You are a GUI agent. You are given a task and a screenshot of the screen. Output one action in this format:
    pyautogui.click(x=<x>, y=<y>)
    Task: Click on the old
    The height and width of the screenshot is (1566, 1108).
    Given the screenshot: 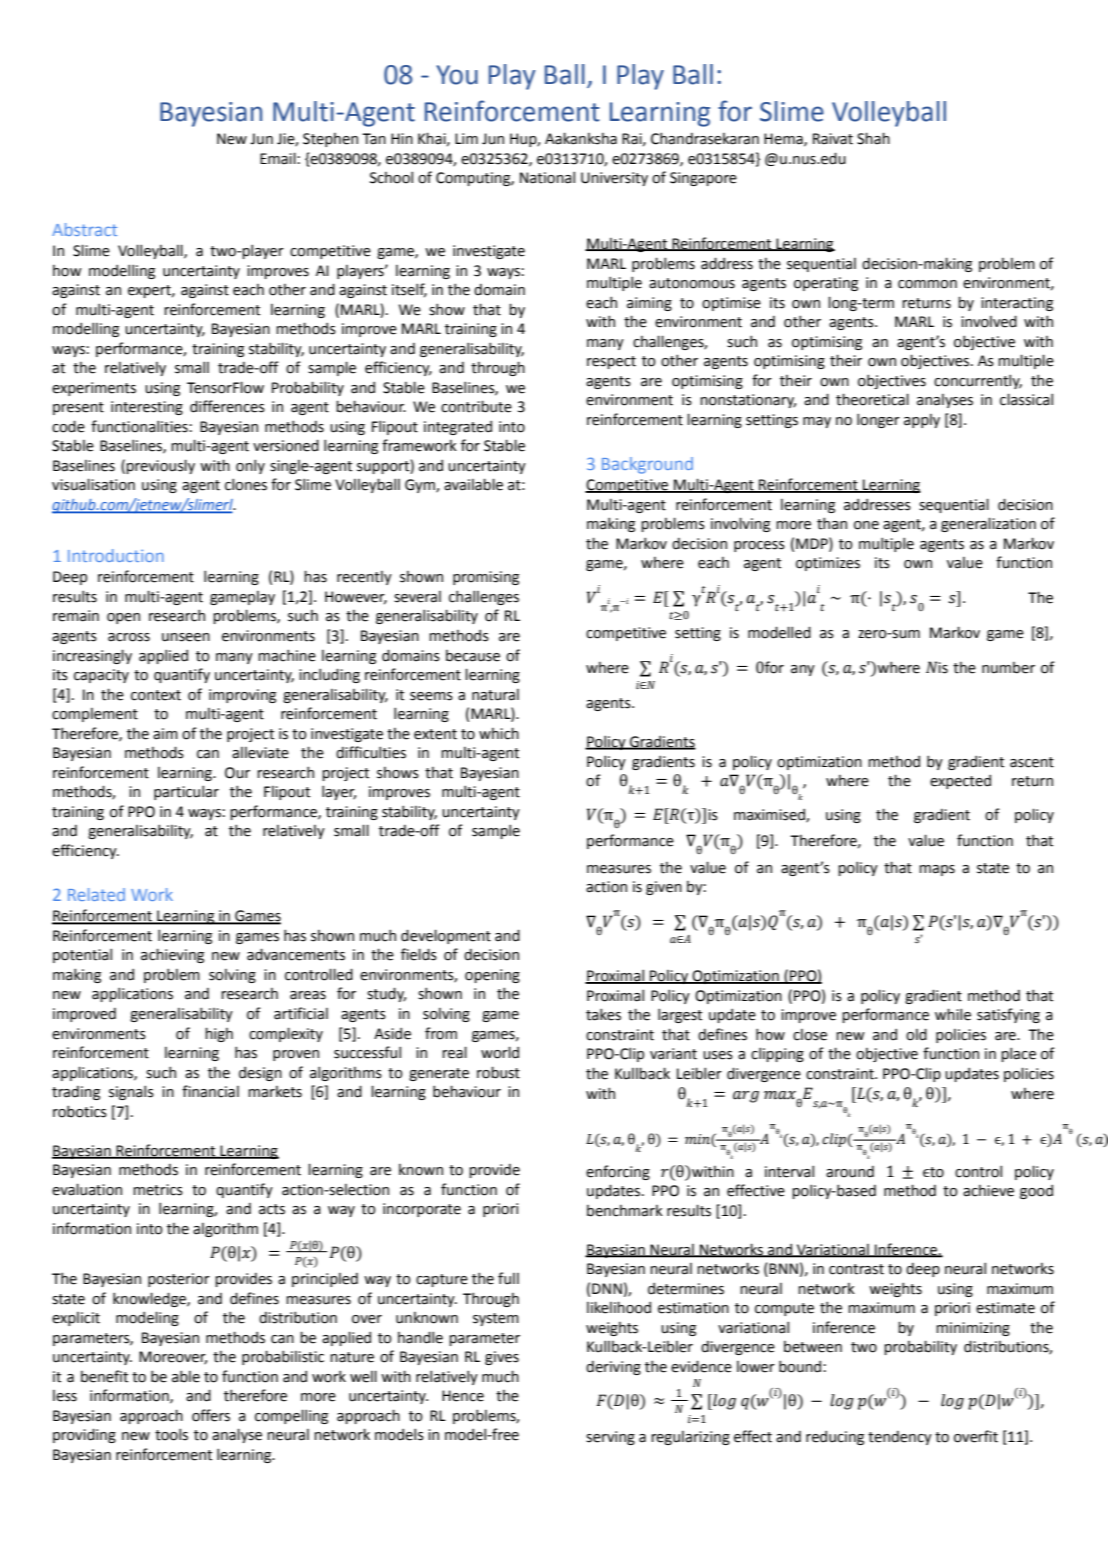 What is the action you would take?
    pyautogui.click(x=916, y=1034)
